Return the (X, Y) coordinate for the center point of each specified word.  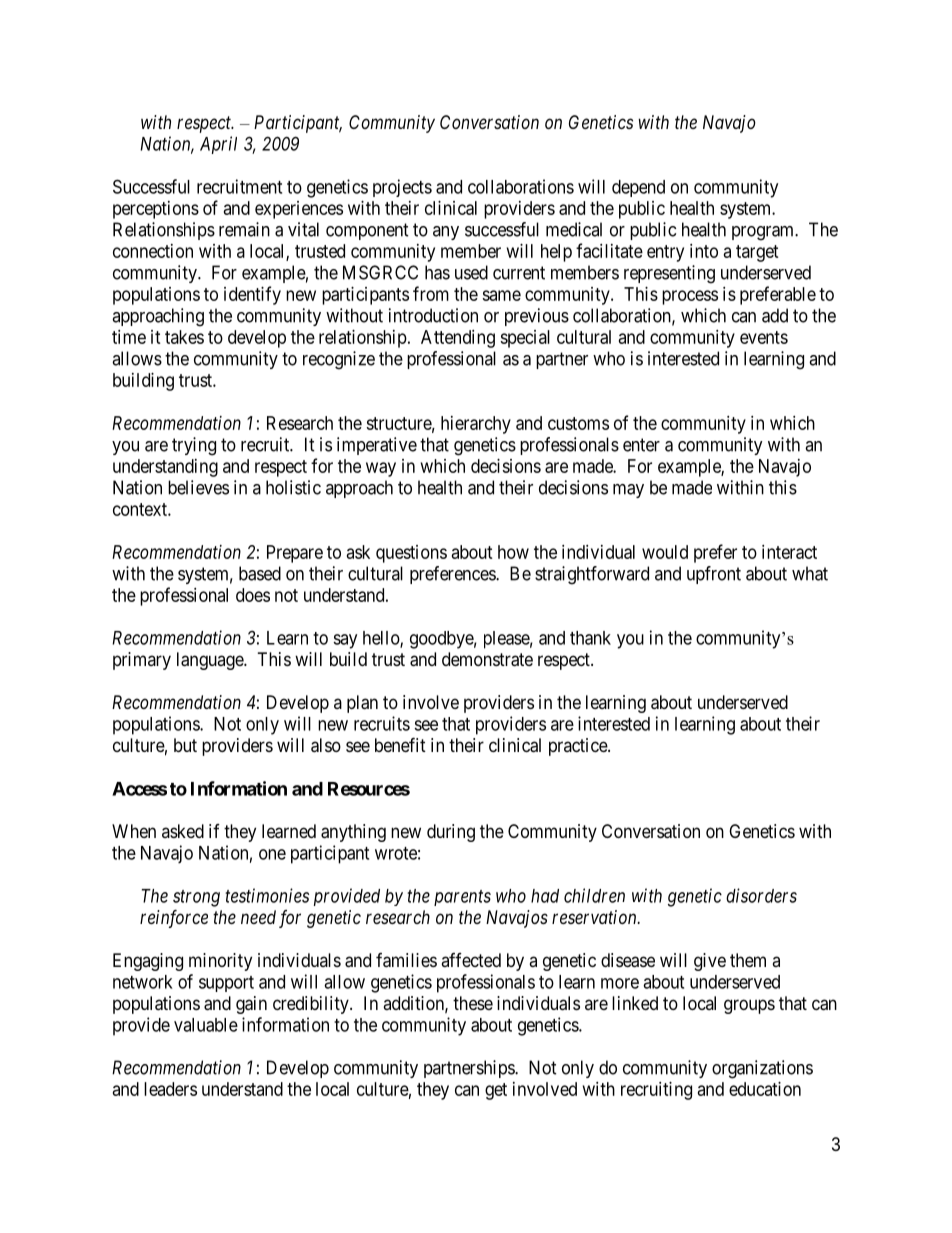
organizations (762, 1069)
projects (402, 188)
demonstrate (487, 659)
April (218, 145)
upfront (714, 575)
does (253, 595)
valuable (206, 1025)
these (473, 1003)
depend (638, 188)
